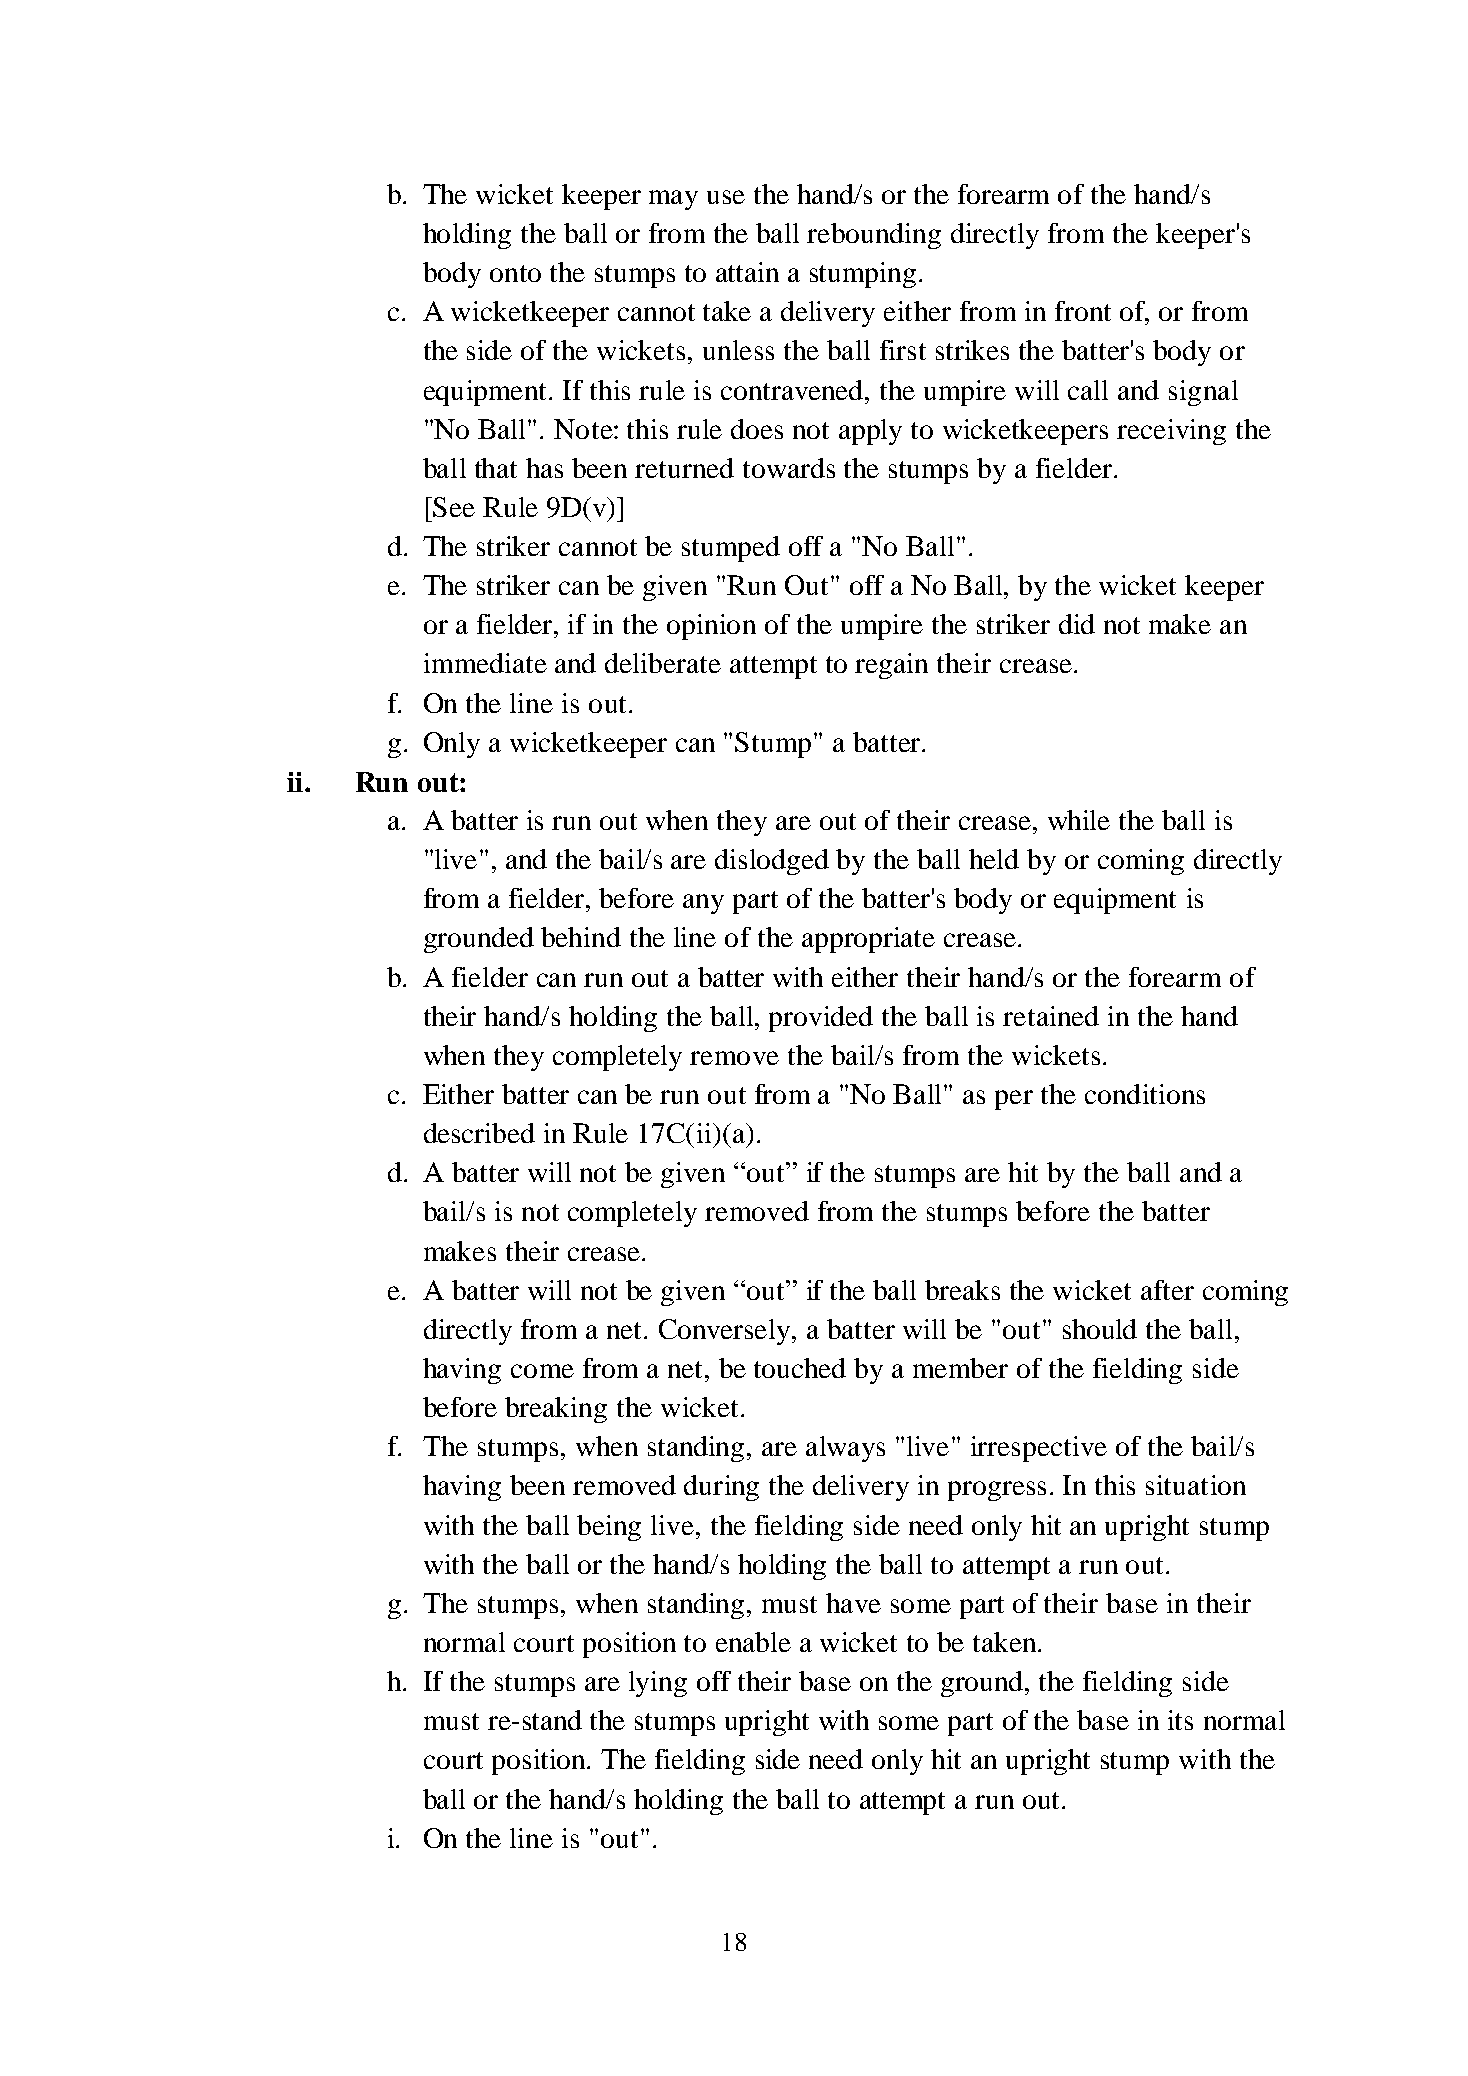 Image resolution: width=1468 pixels, height=2076 pixels. What do you see at coordinates (789, 468) in the image?
I see `towards` at bounding box center [789, 468].
